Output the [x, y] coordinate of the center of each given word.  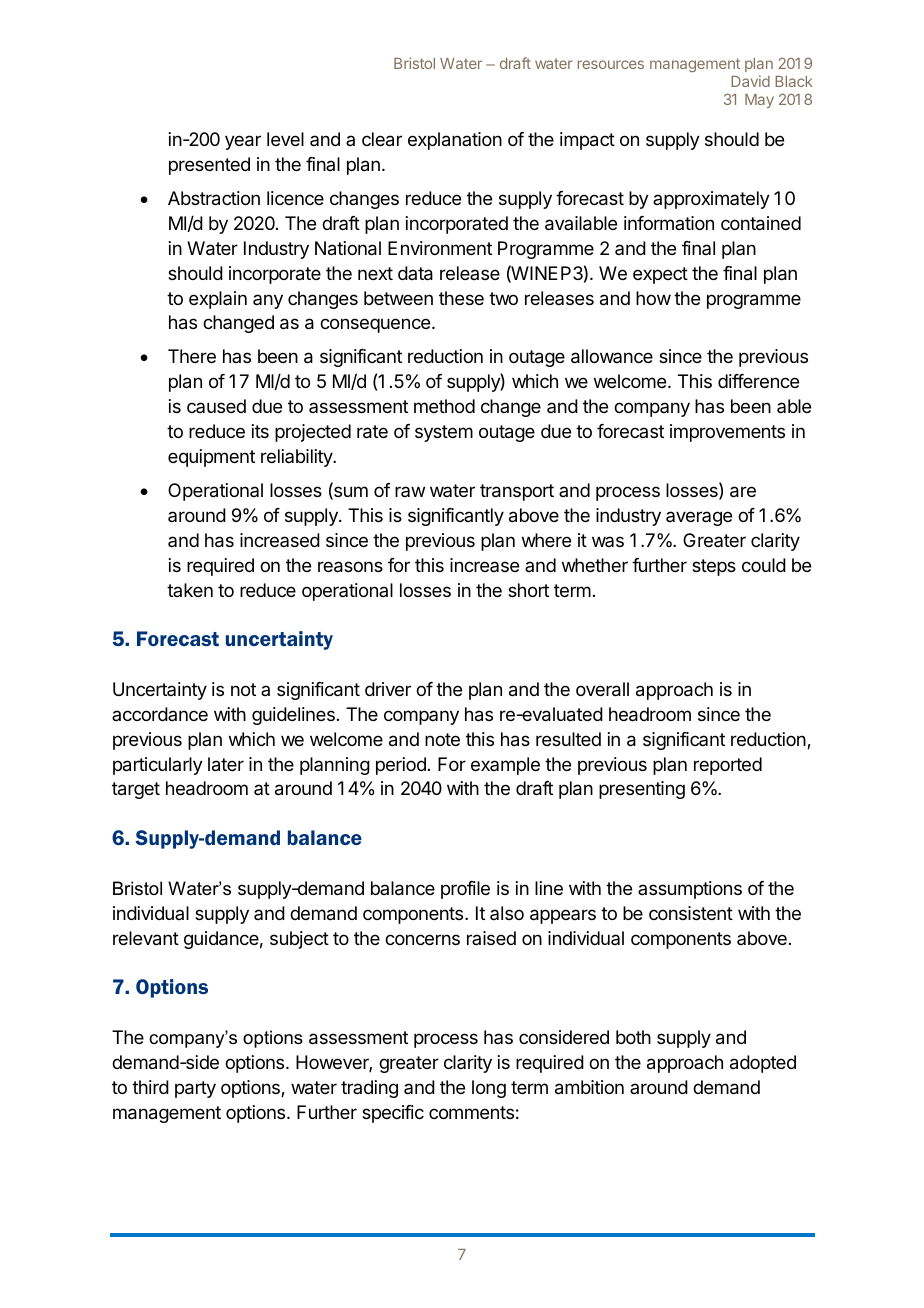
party [195, 1089]
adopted [763, 1064]
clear [382, 139]
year [243, 142]
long [489, 1089]
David [750, 81]
